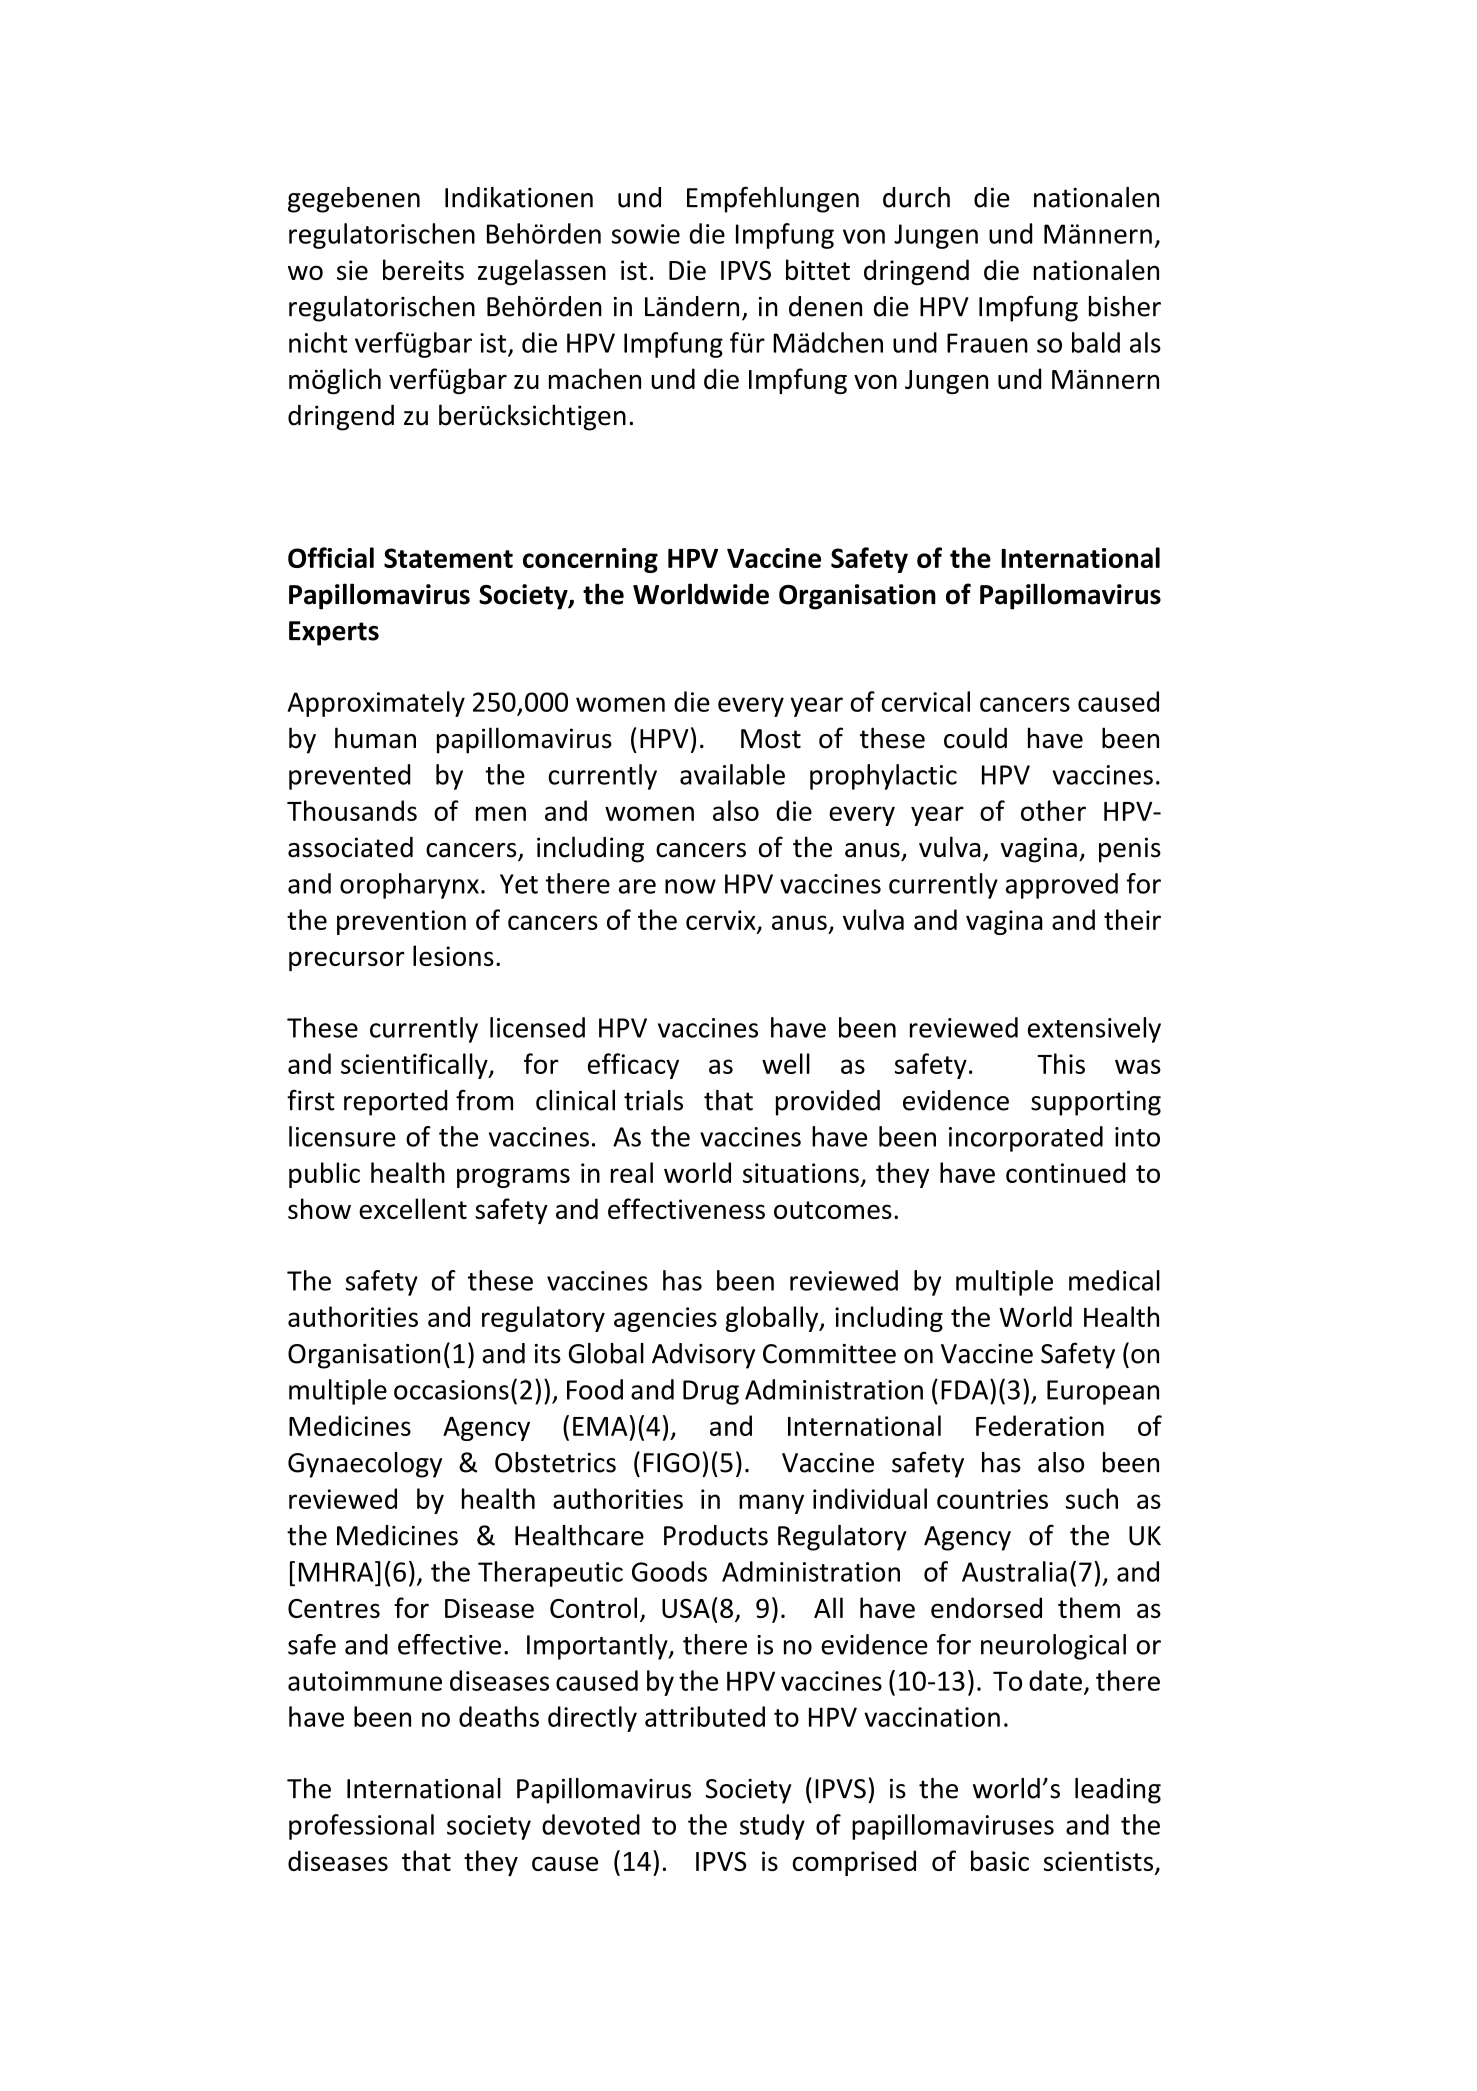 The image size is (1477, 2091). What do you see at coordinates (365, 1465) in the screenshot?
I see `Gynaecology` at bounding box center [365, 1465].
